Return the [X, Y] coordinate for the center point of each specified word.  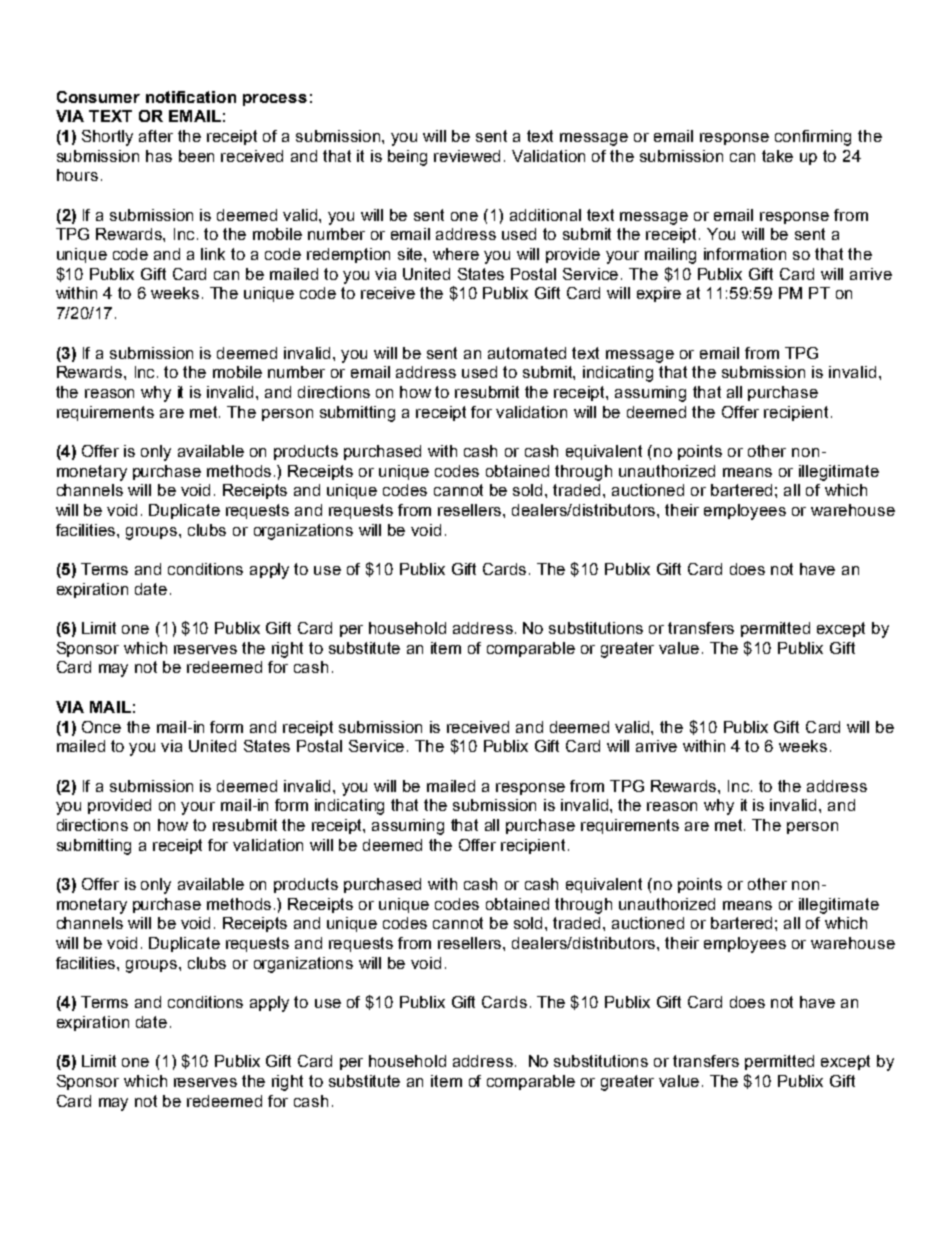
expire [659, 294]
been [196, 156]
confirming [813, 138]
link [213, 254]
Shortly [107, 138]
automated [527, 353]
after [156, 136]
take [777, 156]
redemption [348, 255]
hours [77, 175]
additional [545, 215]
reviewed [467, 156]
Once [101, 727]
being [407, 158]
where [456, 254]
